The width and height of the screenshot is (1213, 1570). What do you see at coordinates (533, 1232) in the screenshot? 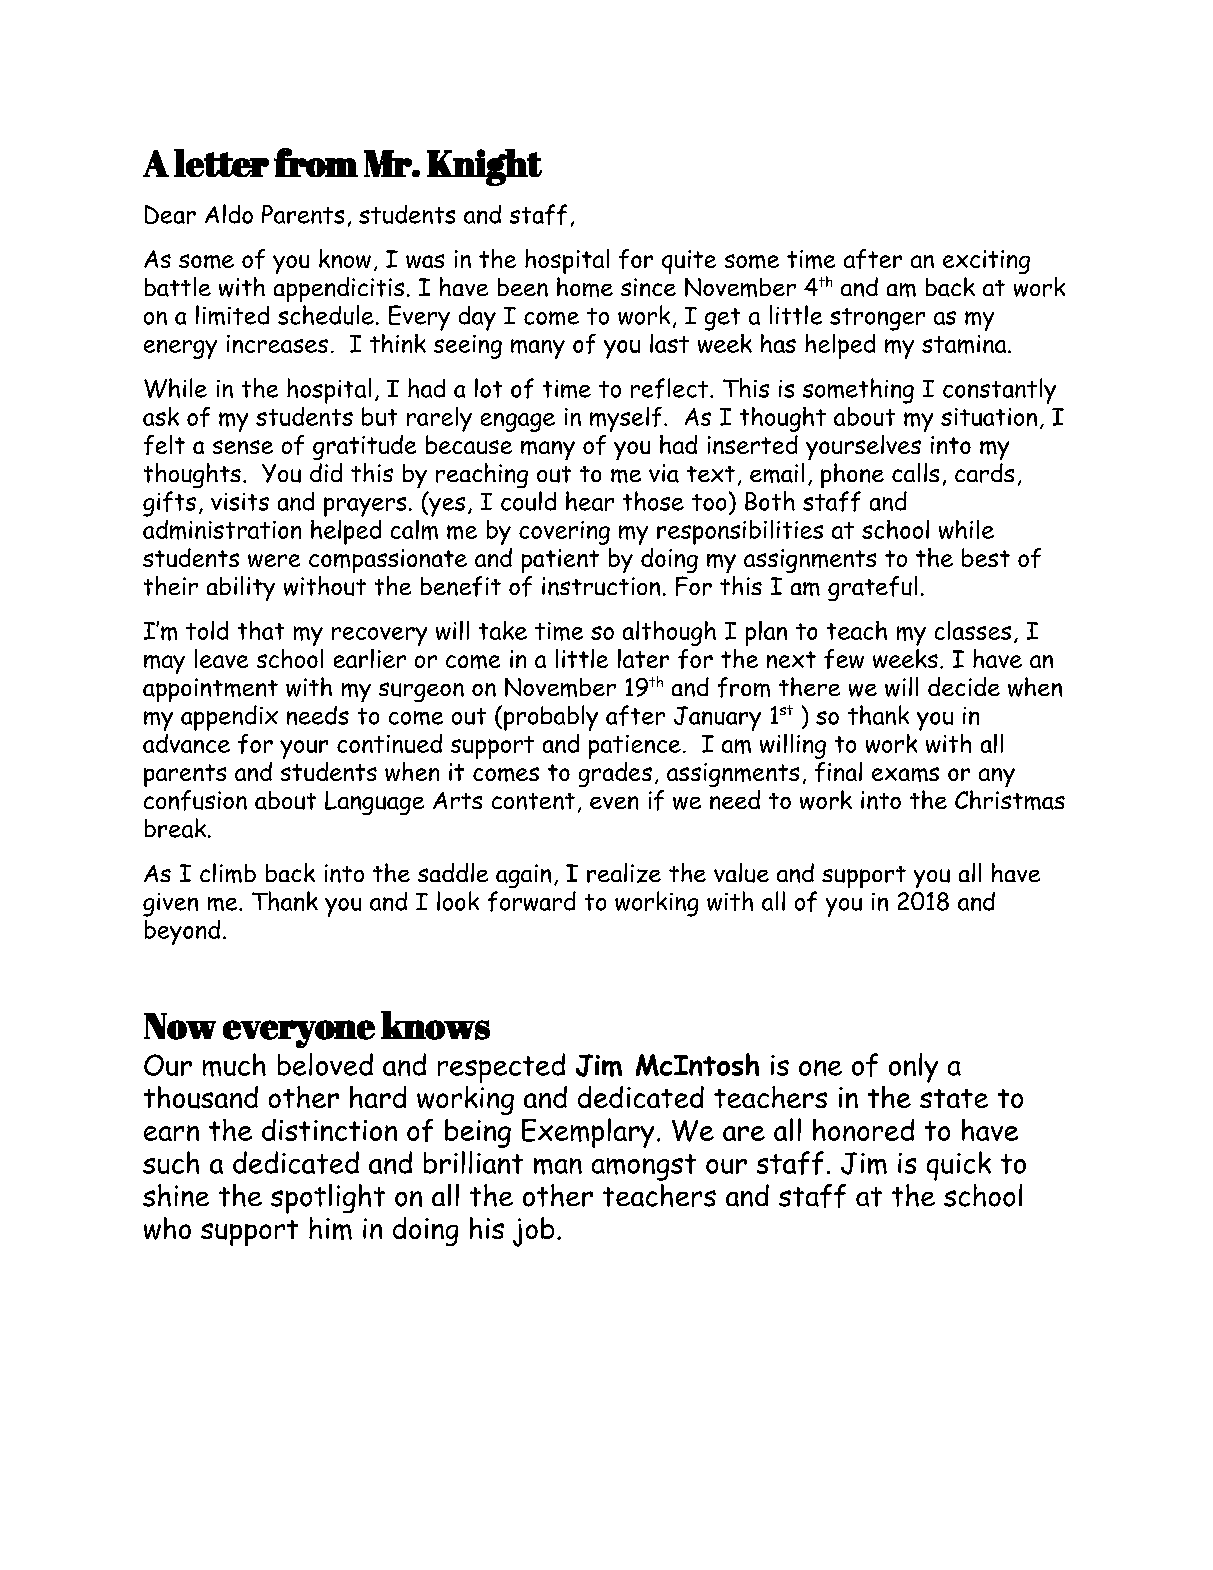
I see `job` at bounding box center [533, 1232].
